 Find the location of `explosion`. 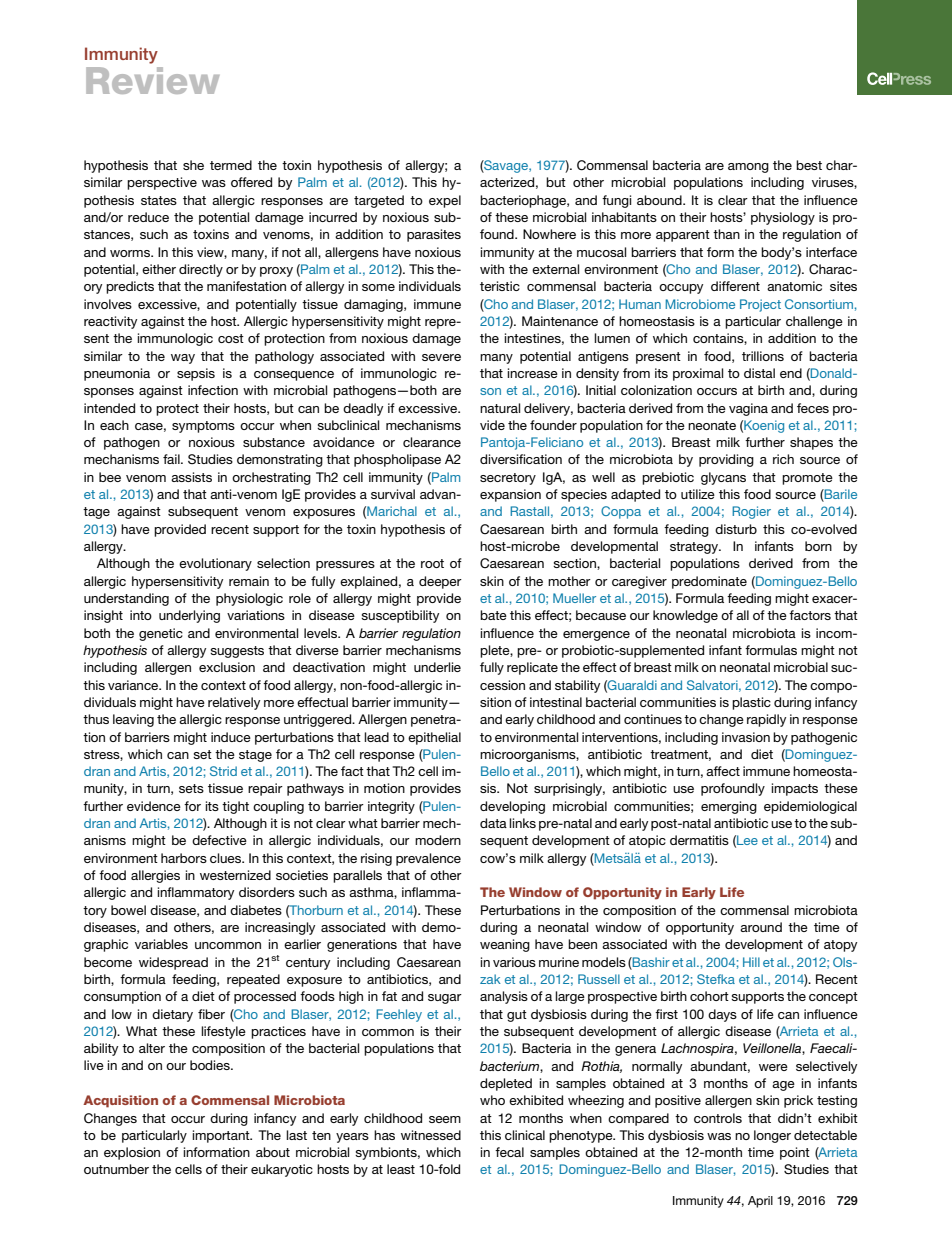

explosion is located at coordinates (132, 1153).
